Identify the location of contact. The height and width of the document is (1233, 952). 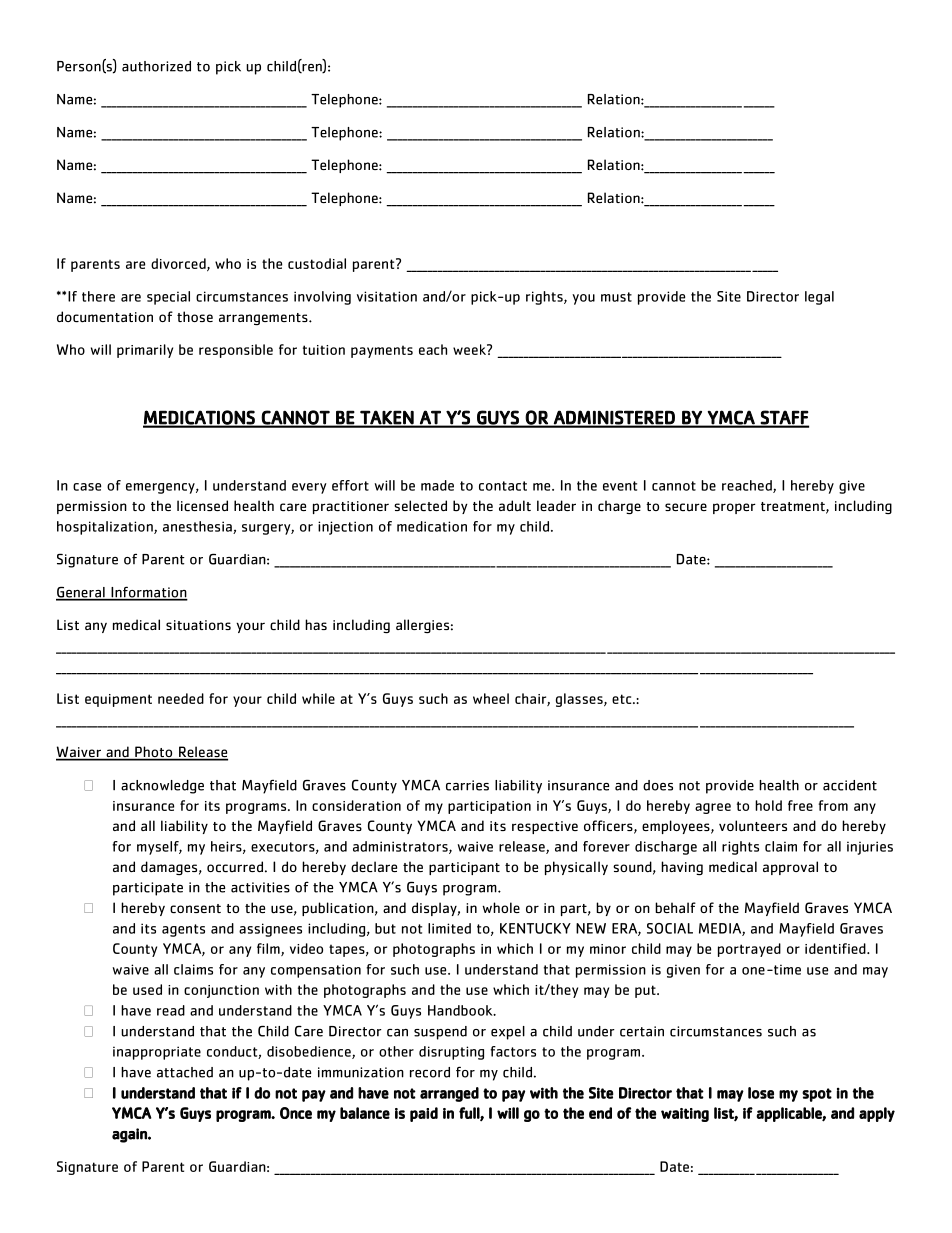
(503, 486).
